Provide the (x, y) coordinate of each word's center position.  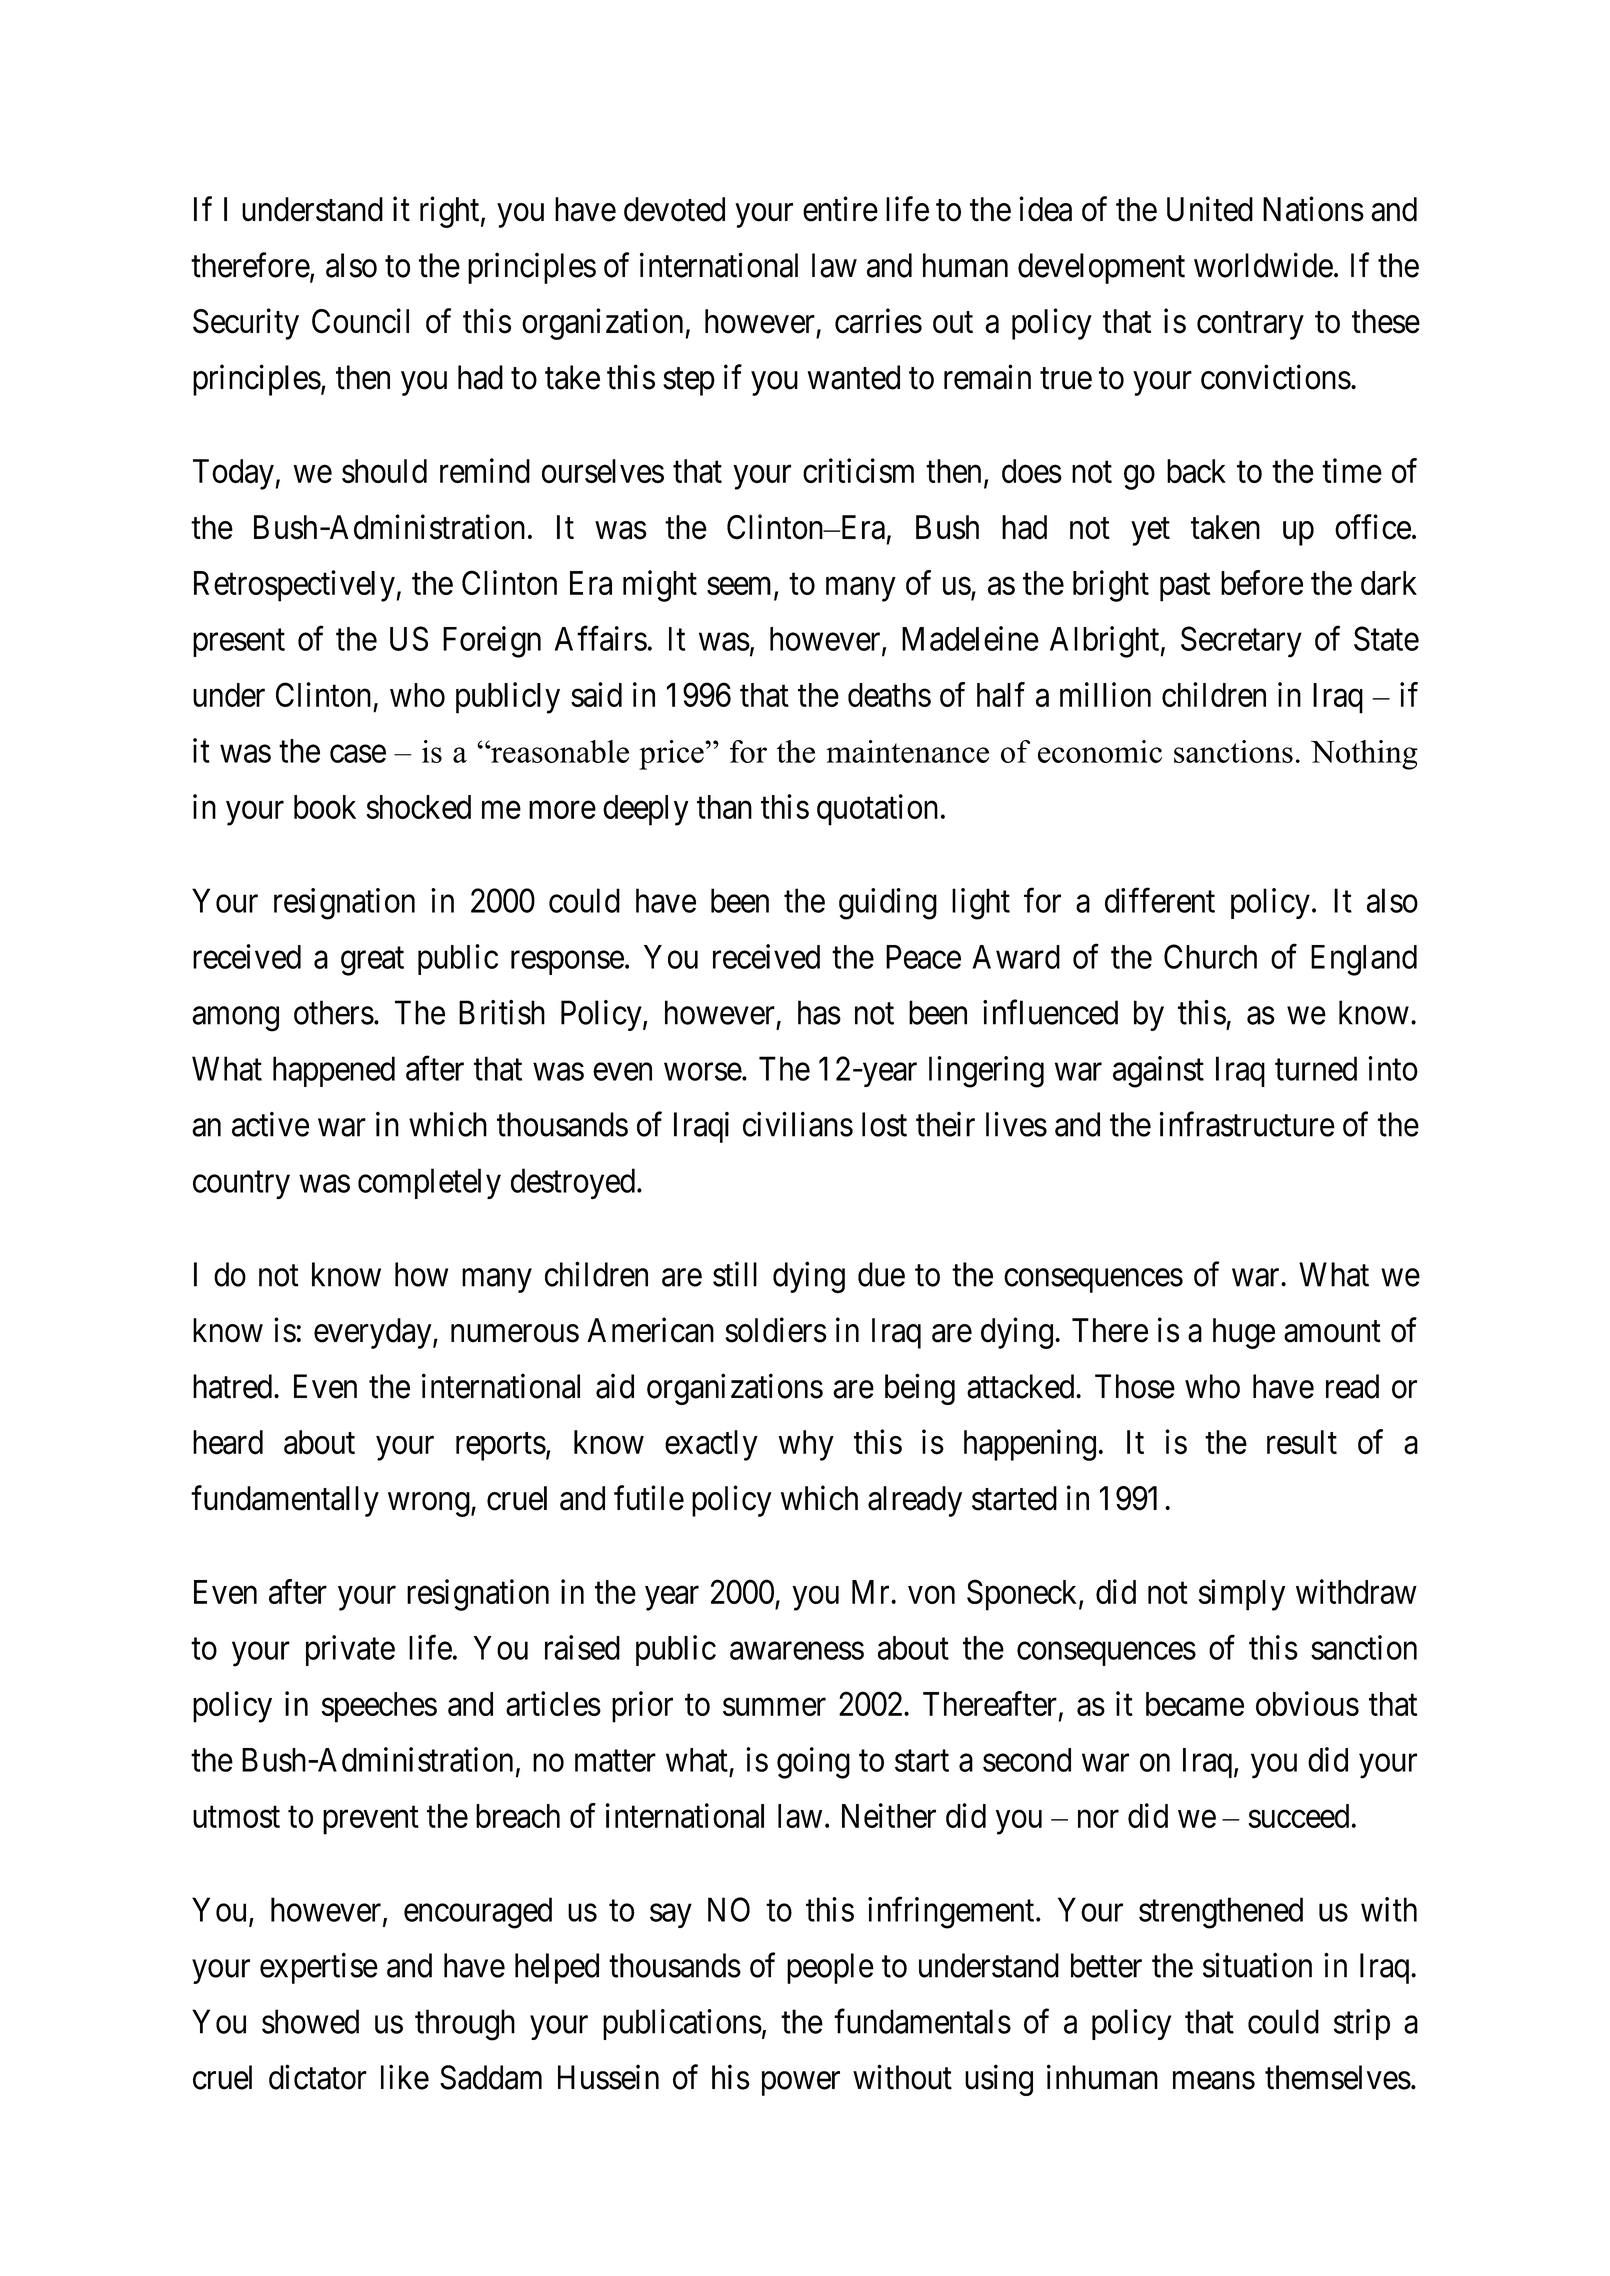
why (806, 1445)
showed (310, 2021)
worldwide (1263, 265)
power (801, 2084)
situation (1257, 1965)
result (1302, 1442)
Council (360, 321)
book (325, 807)
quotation (877, 810)
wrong (429, 1505)
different (1160, 900)
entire (840, 209)
